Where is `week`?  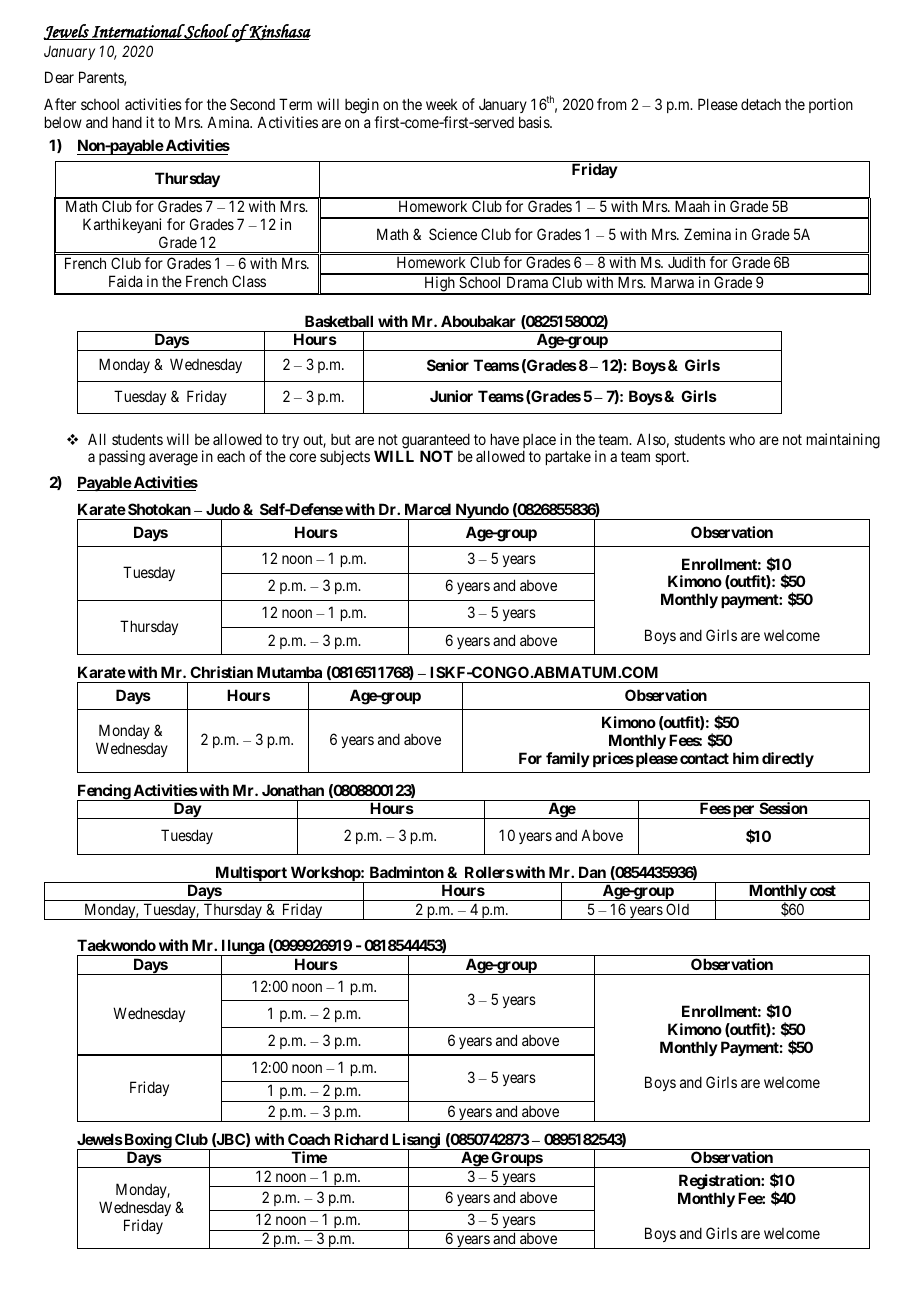
week is located at coordinates (442, 104).
